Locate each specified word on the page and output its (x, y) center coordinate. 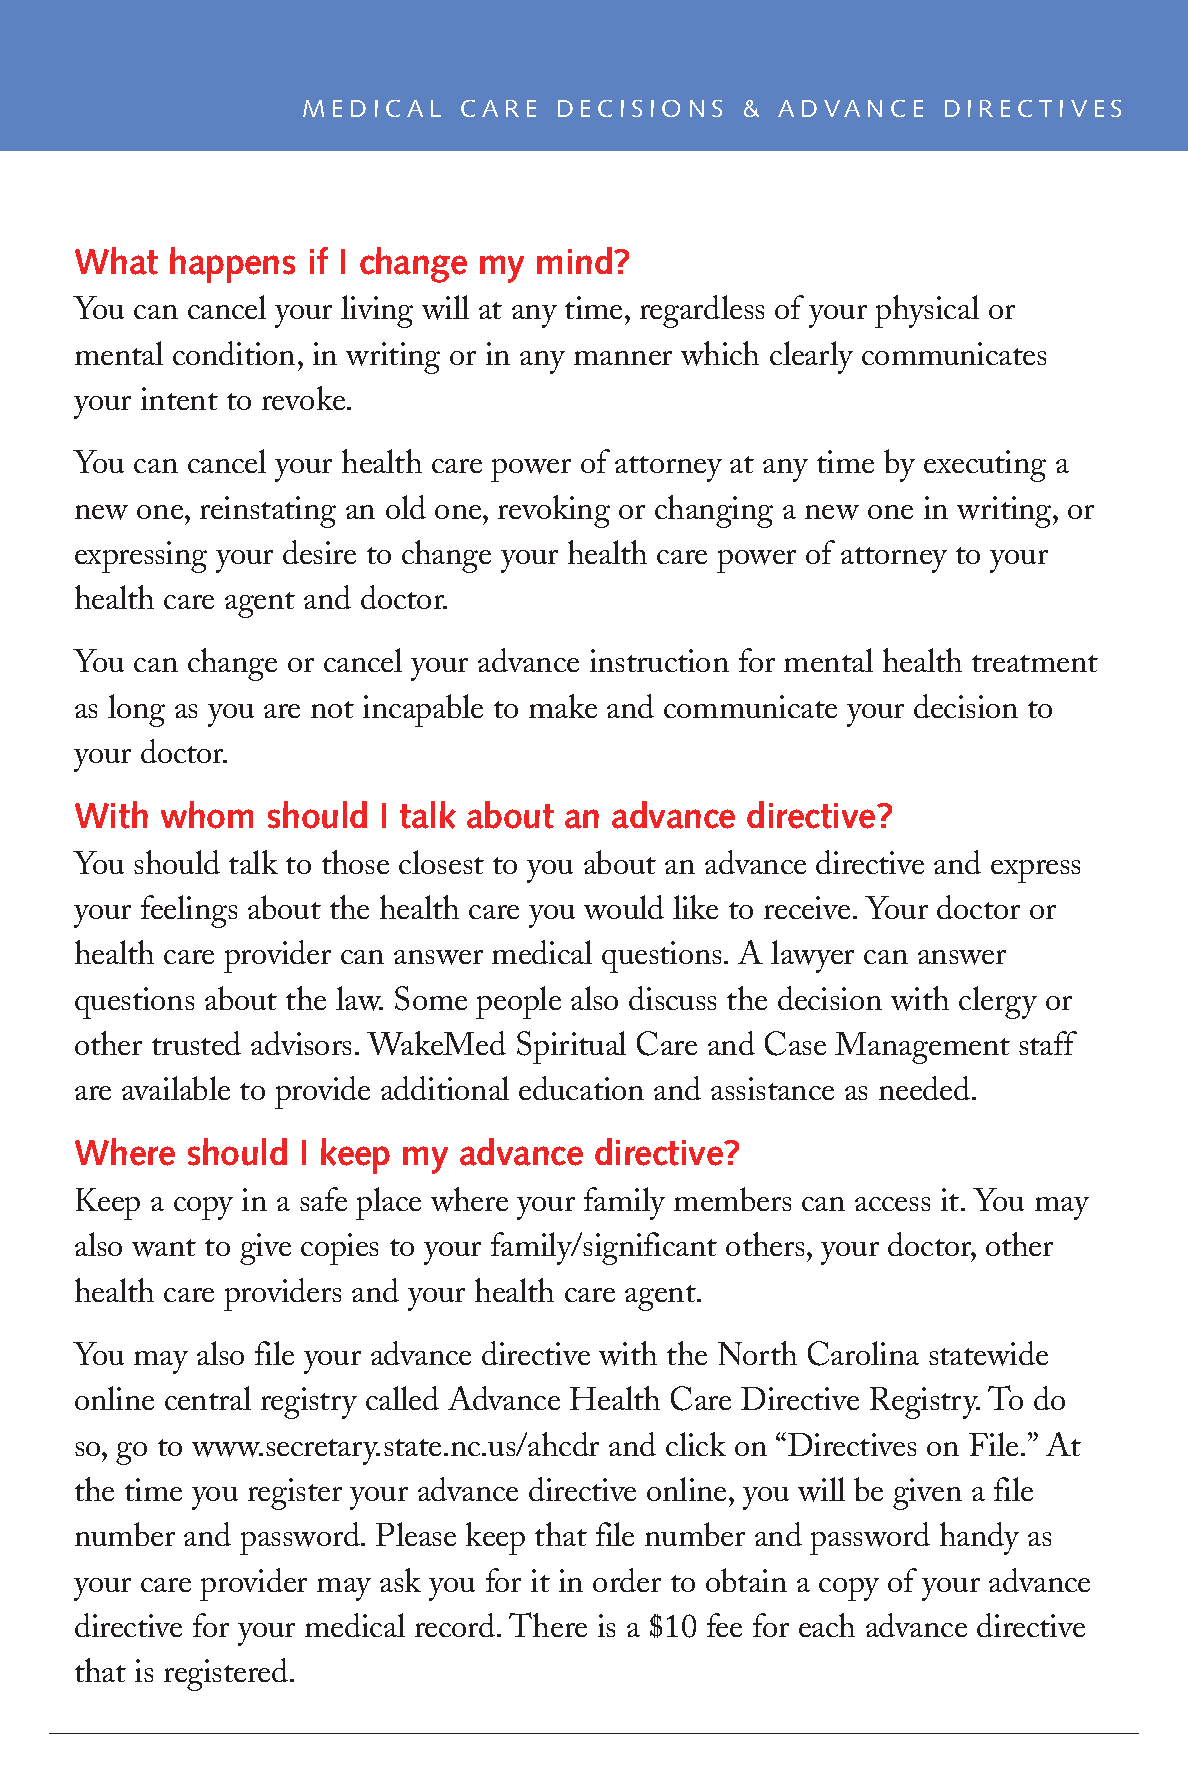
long (136, 710)
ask (400, 1580)
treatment (1035, 663)
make (563, 706)
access (892, 1204)
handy (979, 1538)
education (581, 1088)
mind (574, 260)
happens (232, 265)
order (627, 1580)
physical (927, 311)
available (176, 1088)
